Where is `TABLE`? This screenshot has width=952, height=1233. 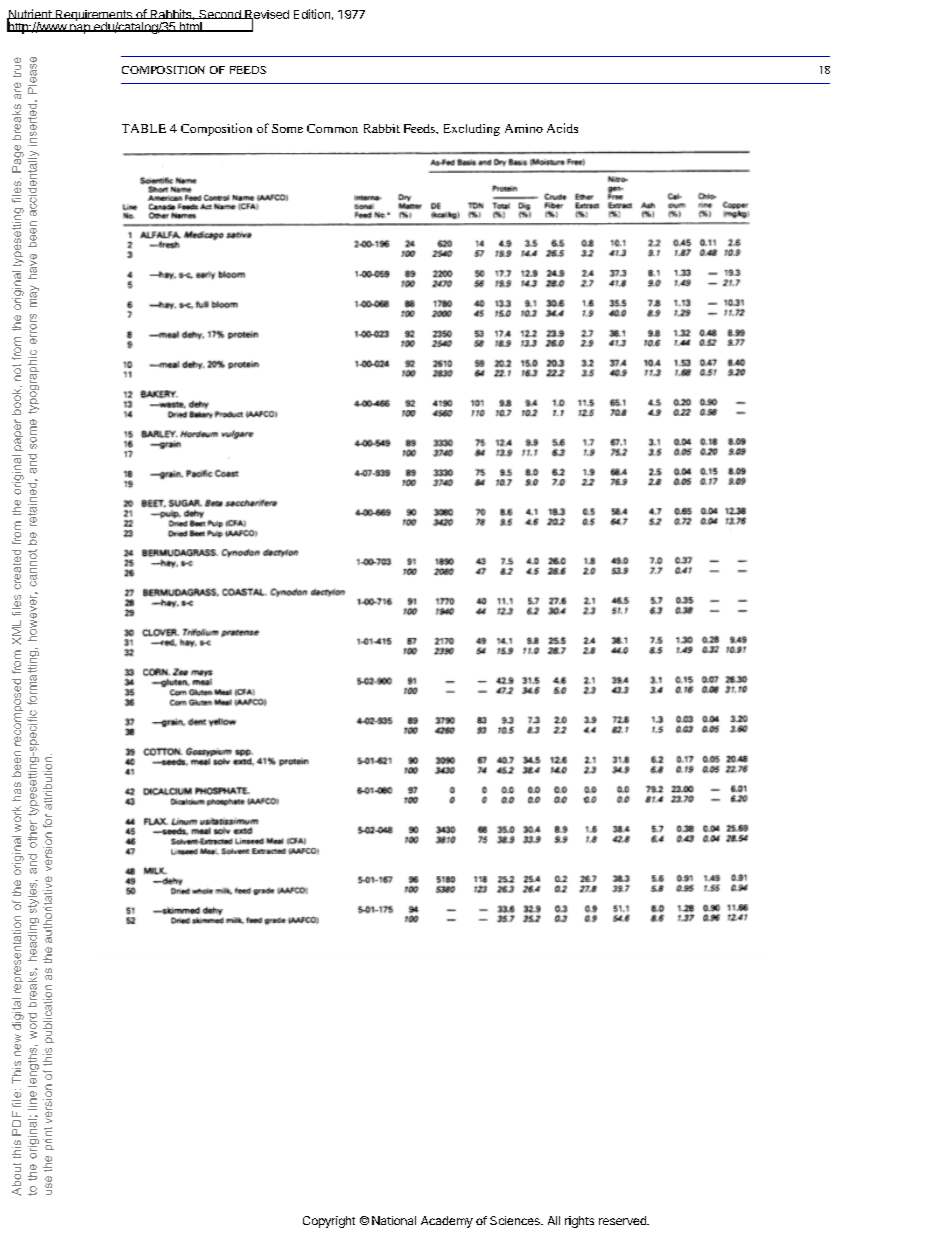 TABLE is located at coordinates (144, 128).
